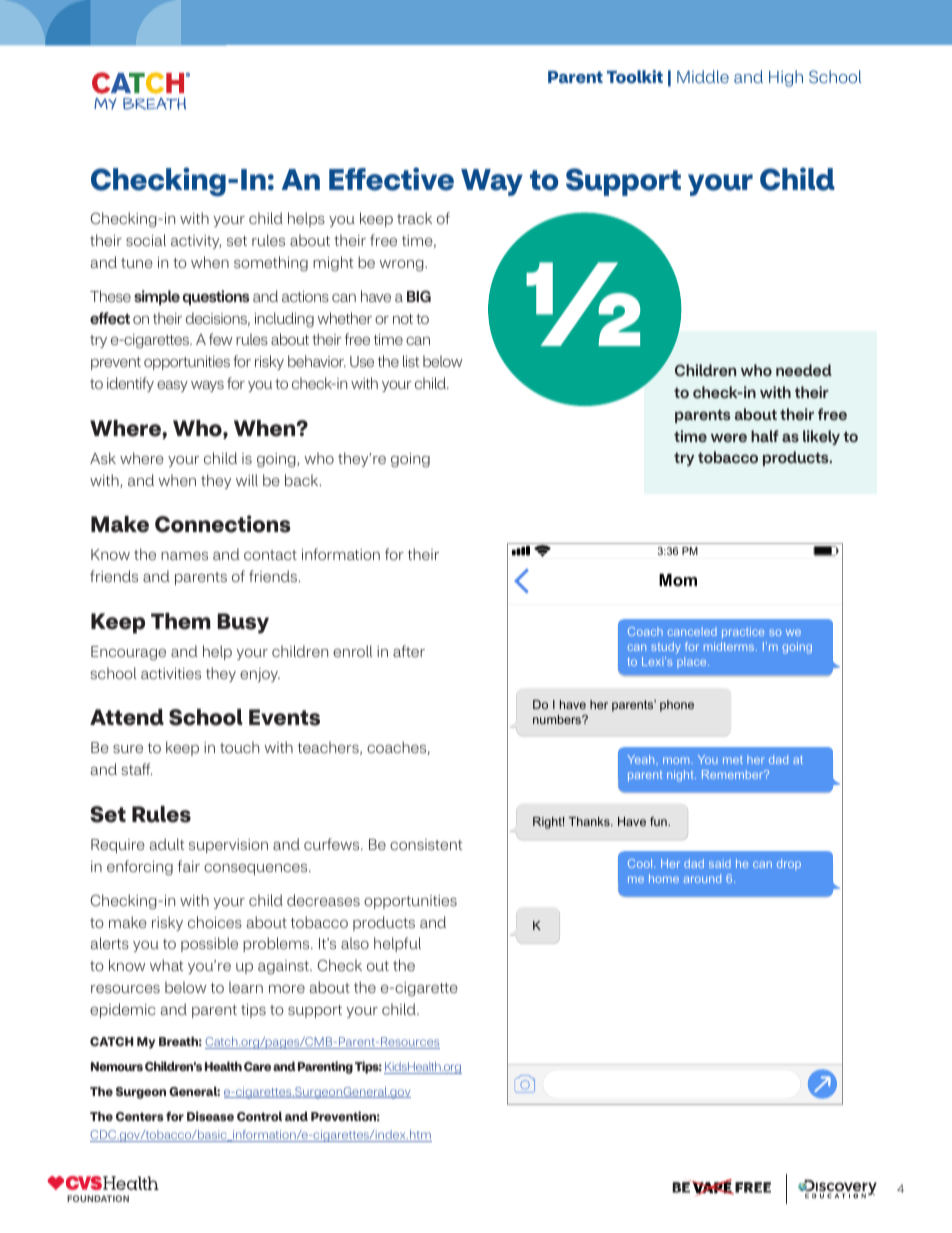 The height and width of the screenshot is (1233, 952). What do you see at coordinates (247, 480) in the screenshot?
I see `will` at bounding box center [247, 480].
